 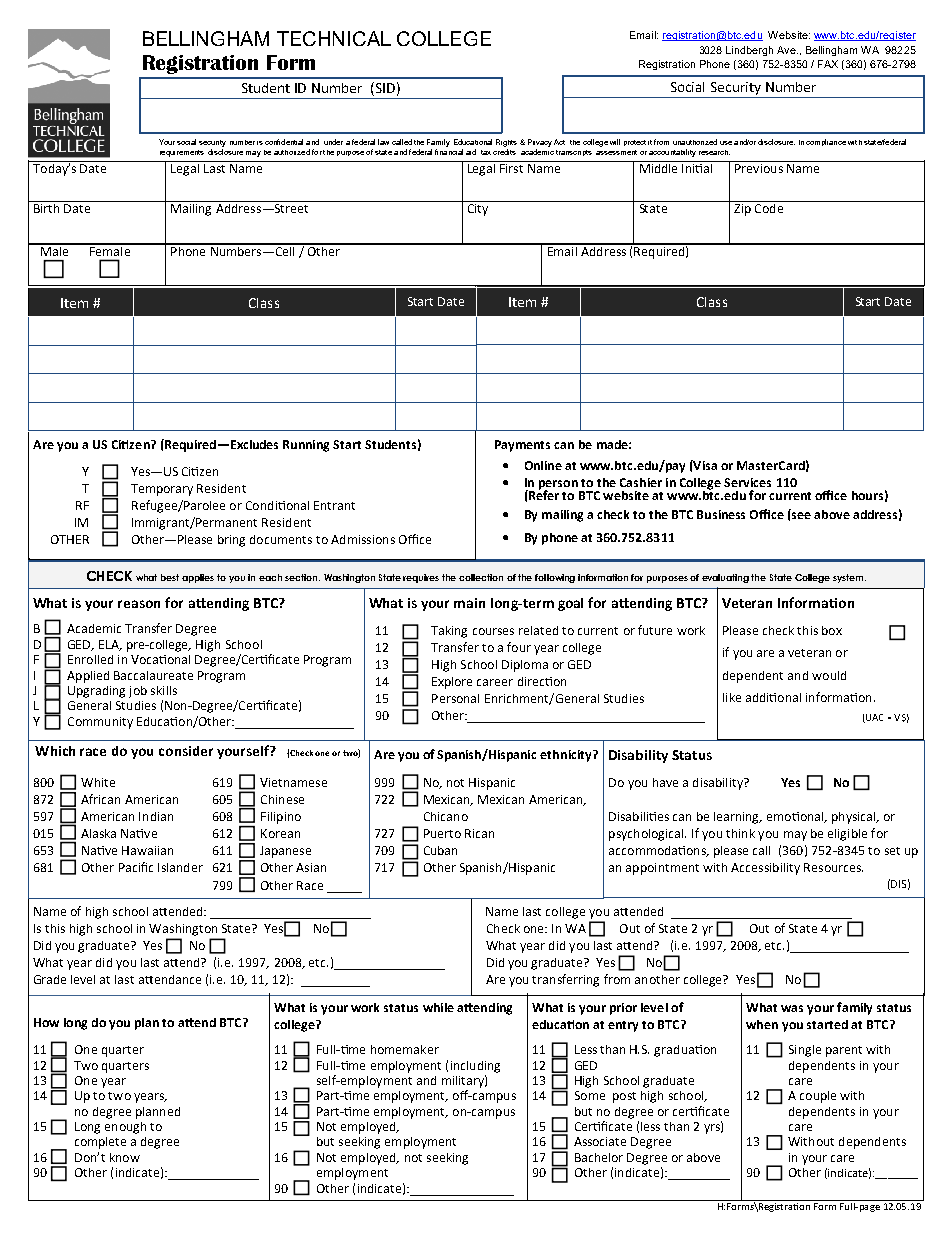 What do you see at coordinates (139, 604) in the screenshot?
I see `reason` at bounding box center [139, 604].
